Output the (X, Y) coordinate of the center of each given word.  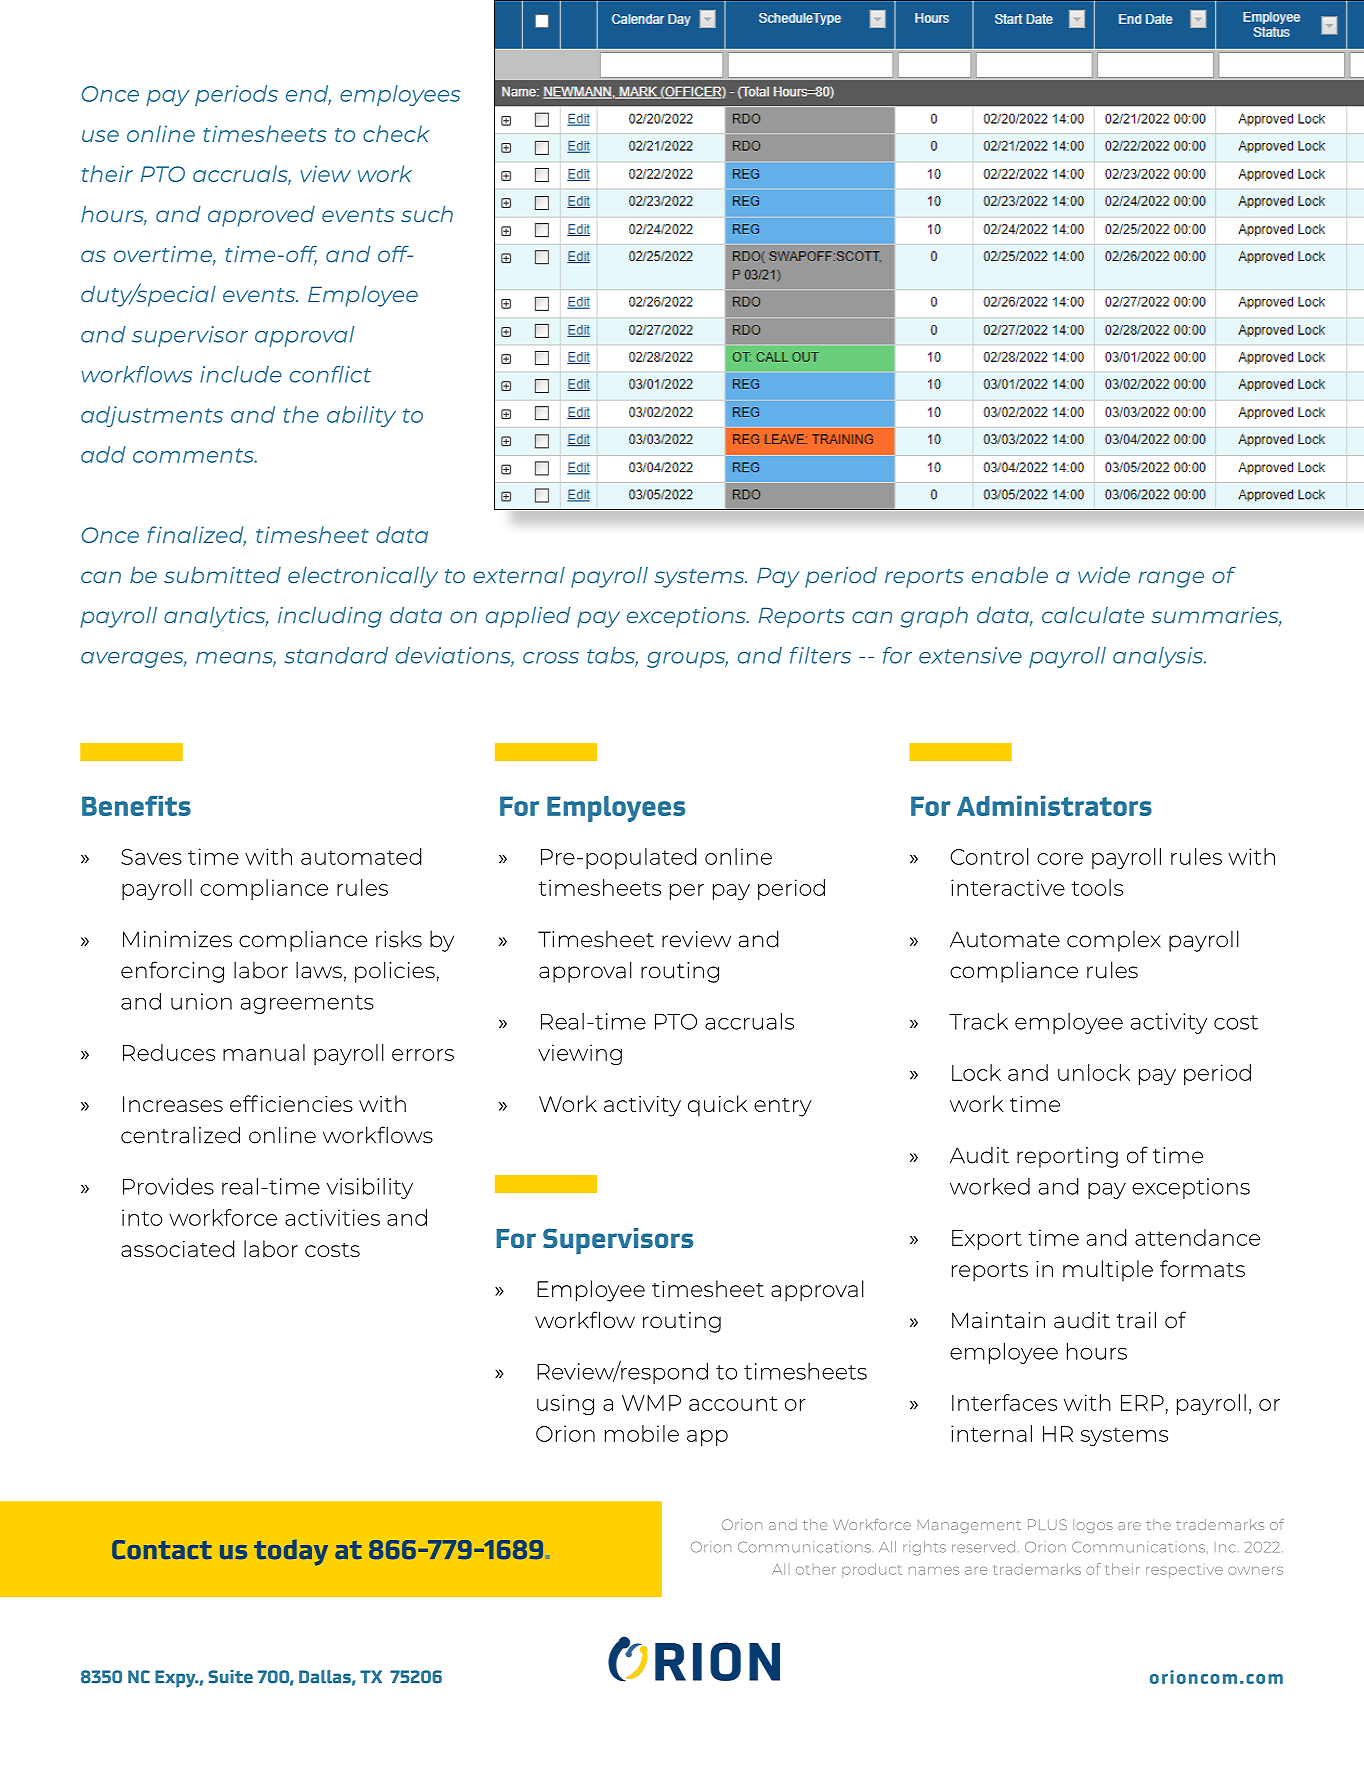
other (815, 1569)
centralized (180, 1135)
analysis (1159, 657)
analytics (216, 617)
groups (687, 660)
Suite (230, 1677)
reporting (1067, 1157)
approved (261, 216)
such (427, 214)
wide (1104, 575)
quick (718, 1106)
